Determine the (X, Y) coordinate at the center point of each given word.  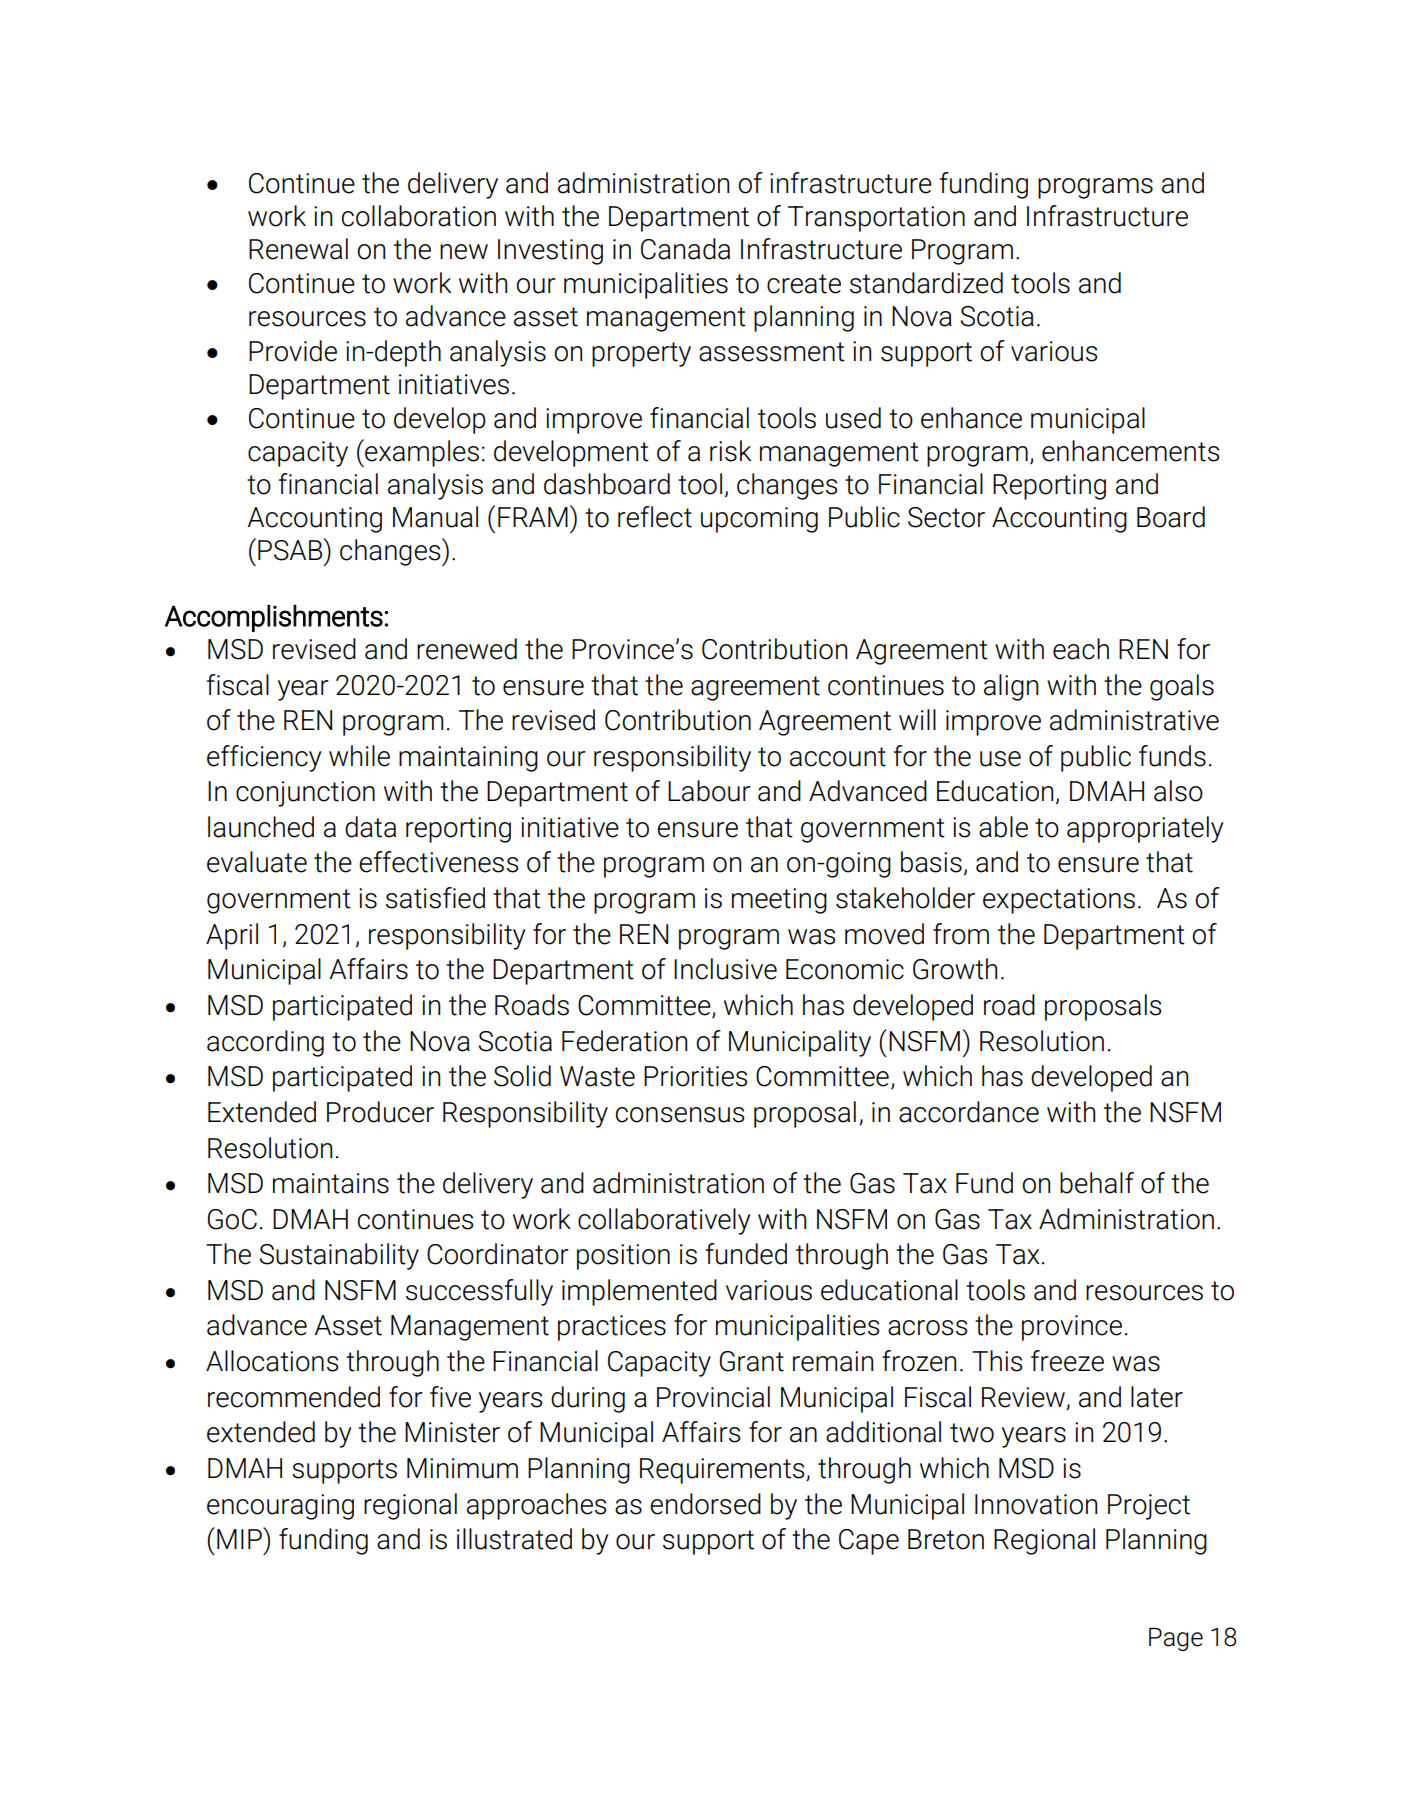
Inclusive (725, 969)
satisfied (435, 898)
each (1081, 649)
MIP (241, 1538)
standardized (926, 283)
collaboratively (664, 1221)
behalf (1097, 1183)
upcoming (759, 520)
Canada (685, 249)
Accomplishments (274, 618)
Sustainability (339, 1256)
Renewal (298, 249)
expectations (1059, 901)
